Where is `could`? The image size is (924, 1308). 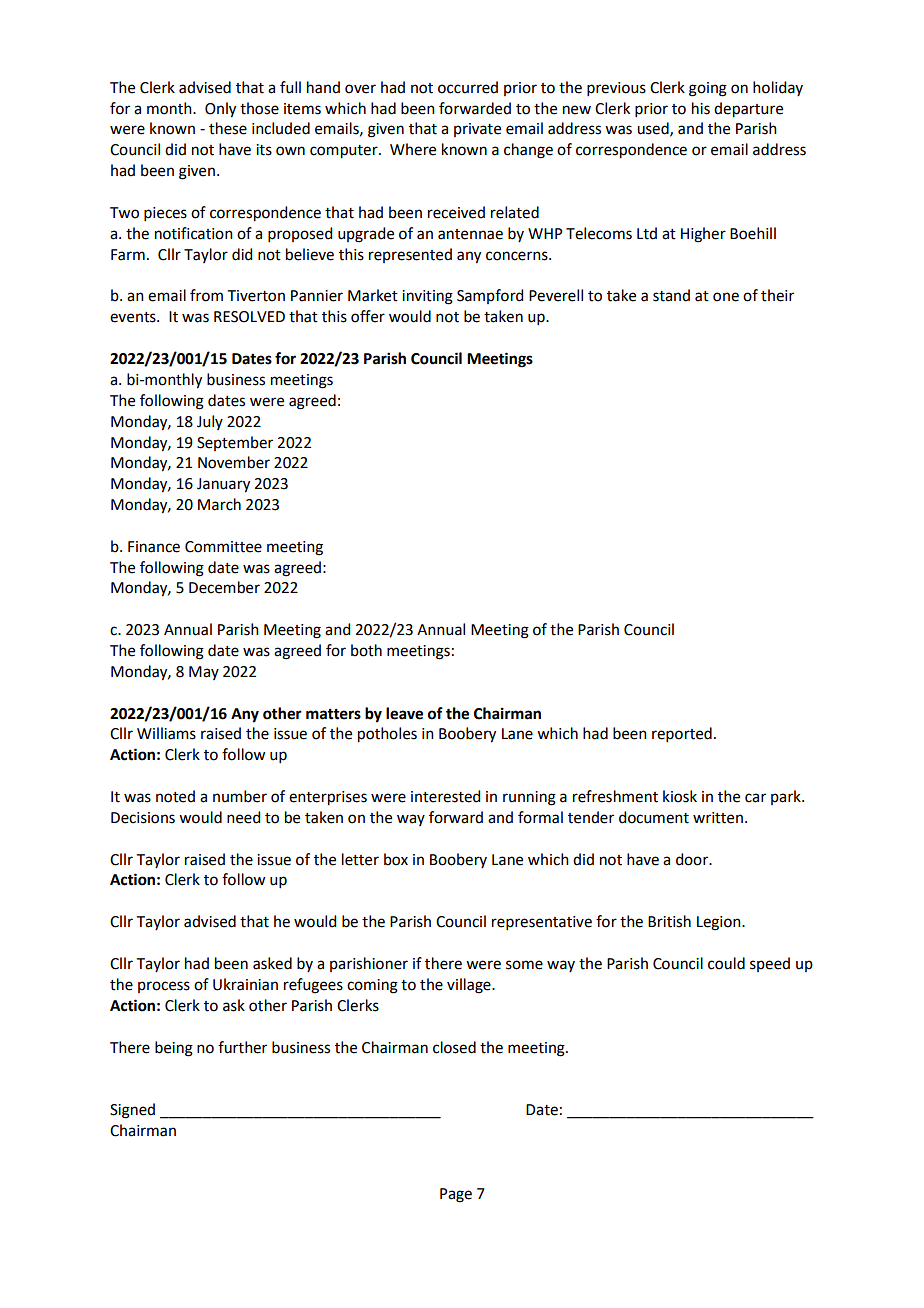 could is located at coordinates (726, 963).
